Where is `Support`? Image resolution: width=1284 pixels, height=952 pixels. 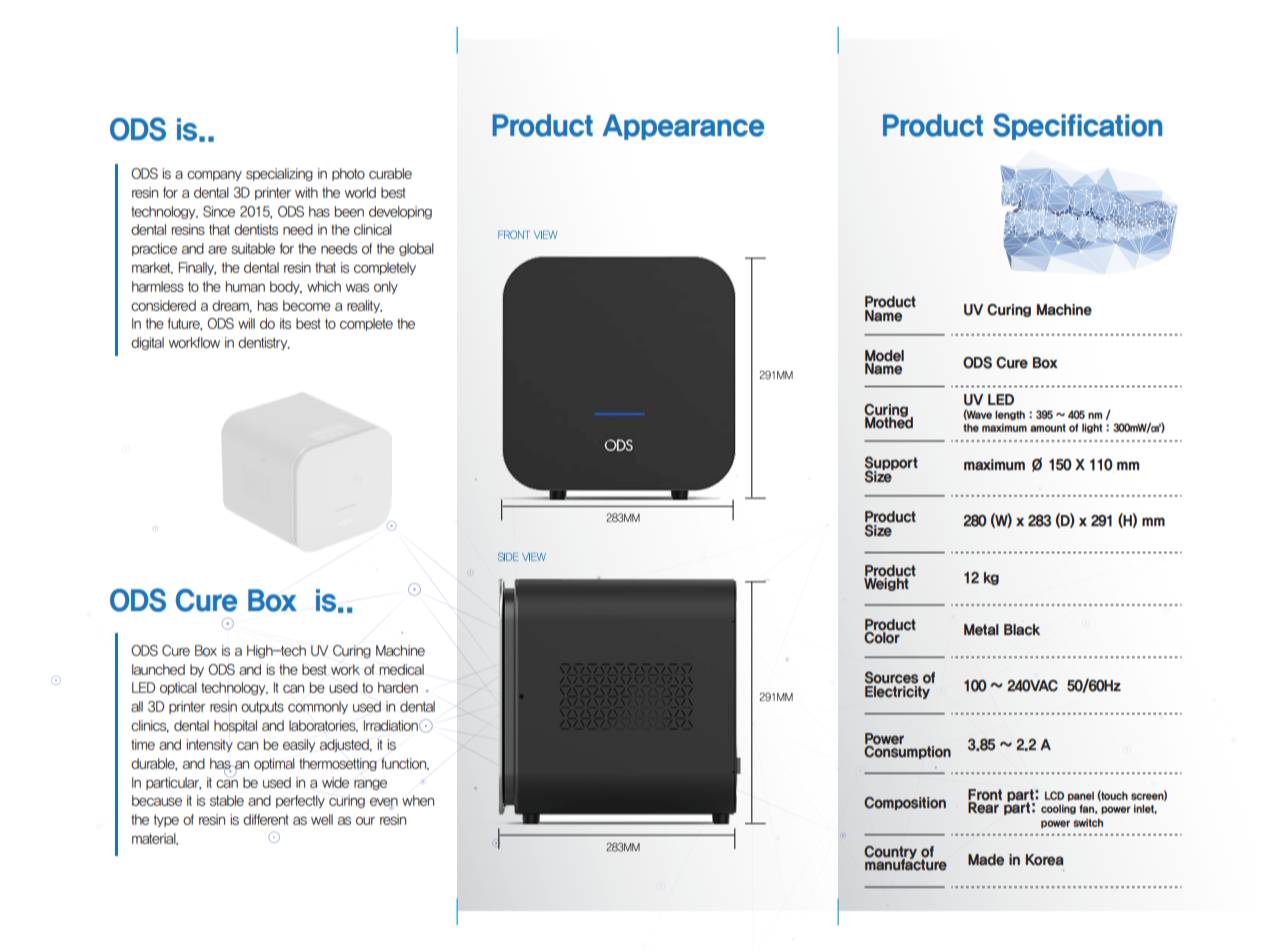 Support is located at coordinates (891, 464).
